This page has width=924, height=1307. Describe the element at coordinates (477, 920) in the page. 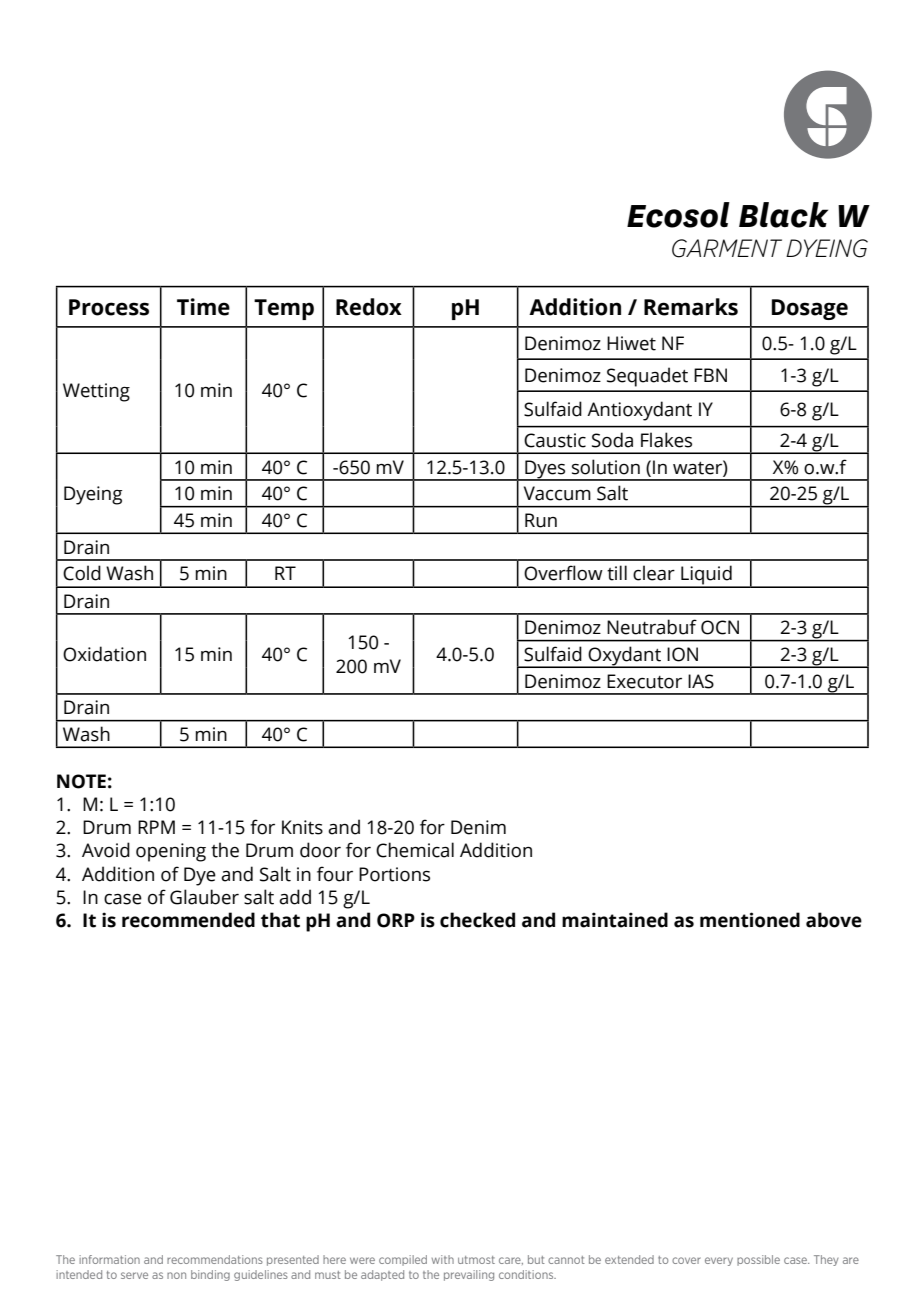

I see `checked` at that location.
